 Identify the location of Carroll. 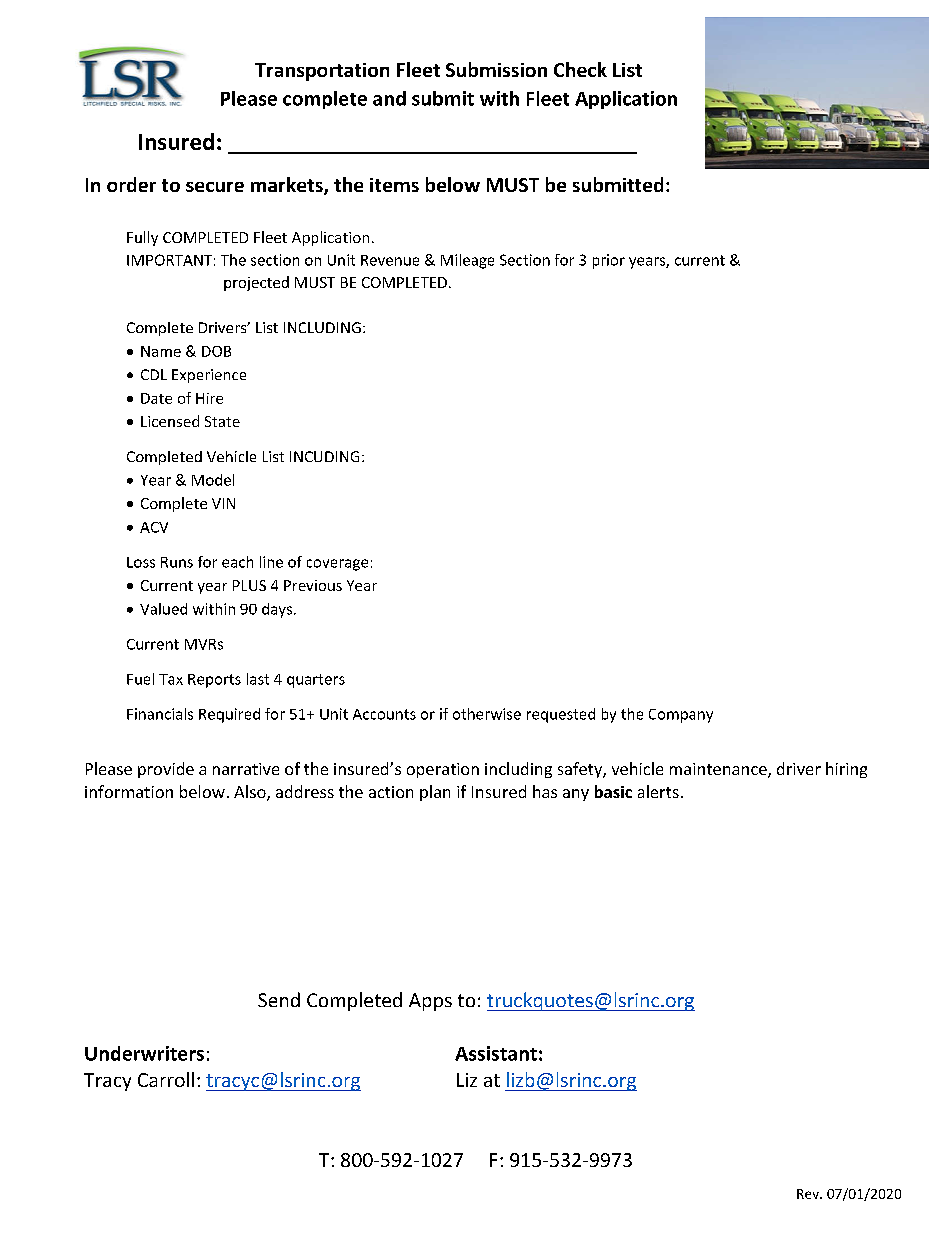
(166, 1079).
